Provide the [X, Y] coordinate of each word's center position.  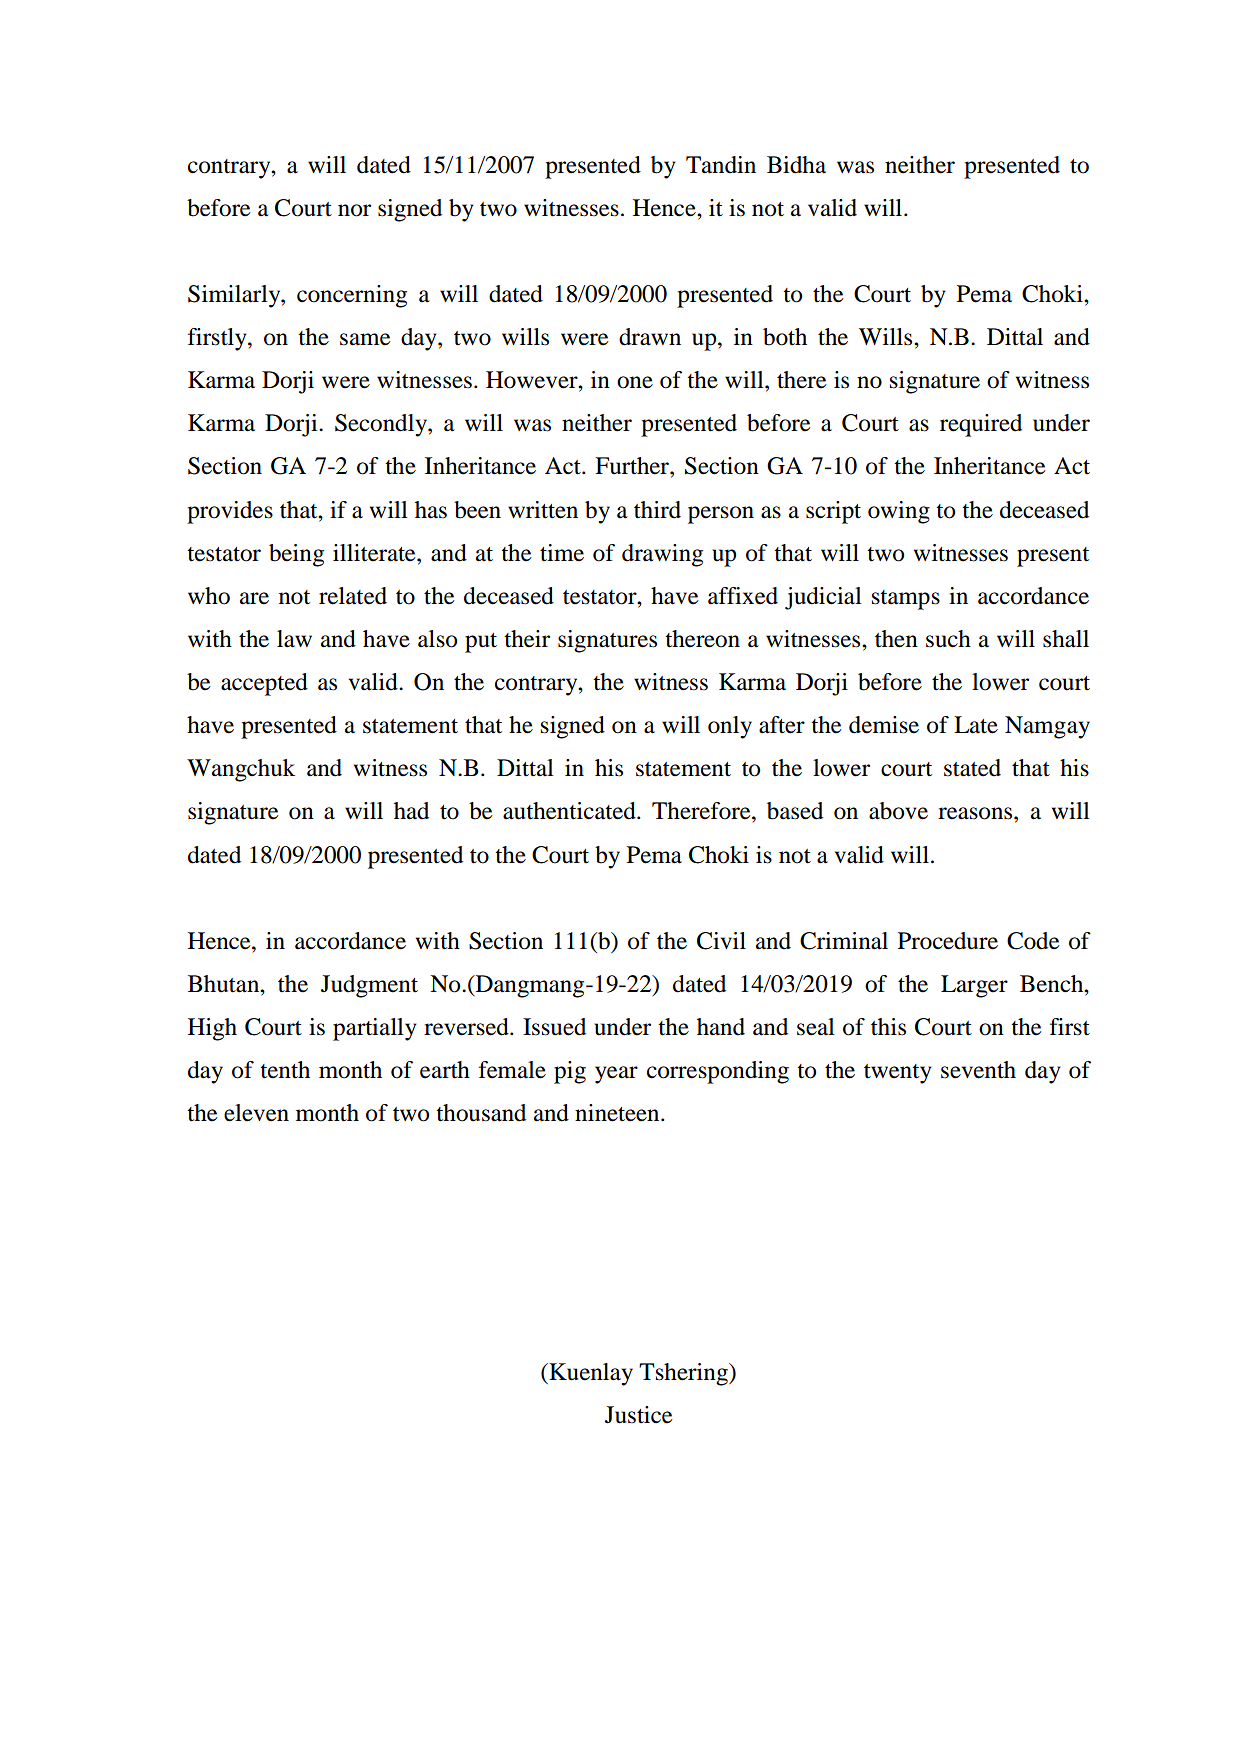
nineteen [618, 1113]
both [785, 337]
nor [354, 210]
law [294, 639]
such [948, 639]
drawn [650, 337]
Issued [554, 1027]
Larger [974, 986]
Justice [639, 1415]
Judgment [369, 986]
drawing [662, 555]
